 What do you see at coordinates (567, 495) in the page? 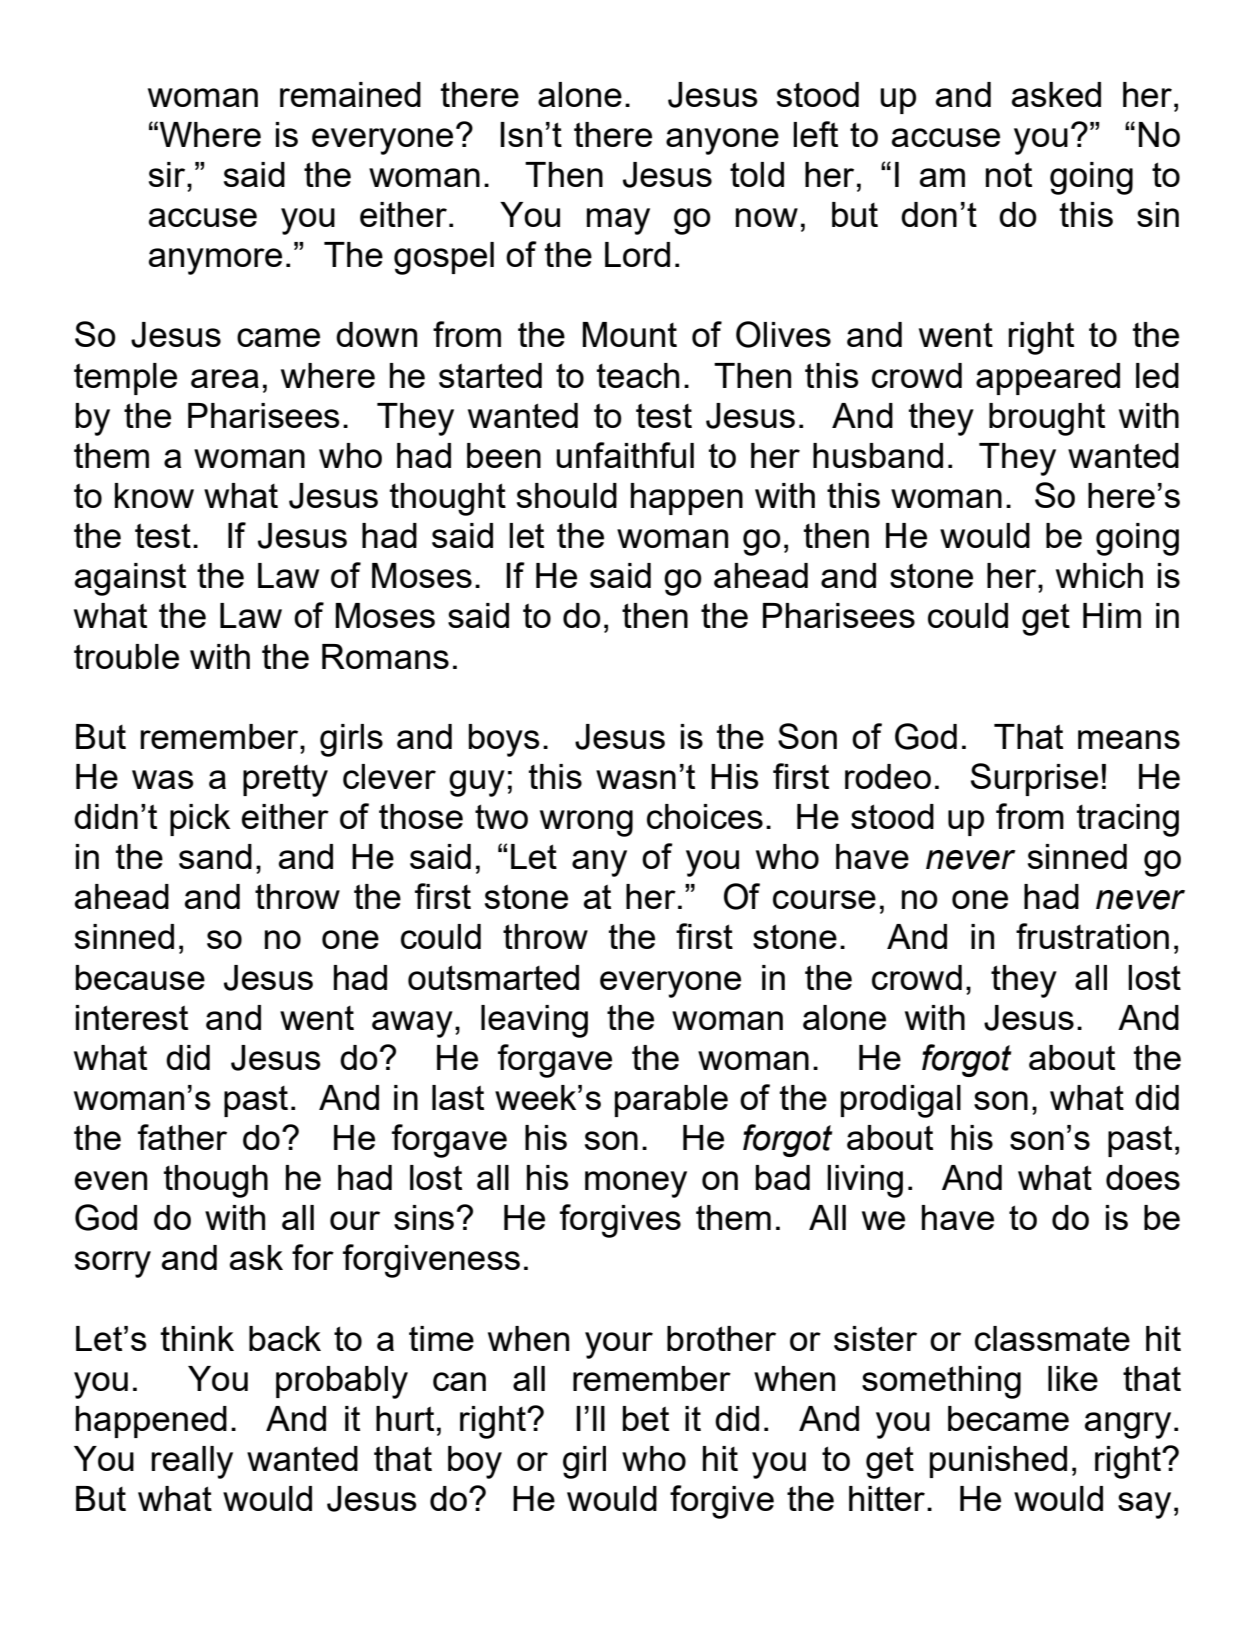
I see `should` at bounding box center [567, 495].
